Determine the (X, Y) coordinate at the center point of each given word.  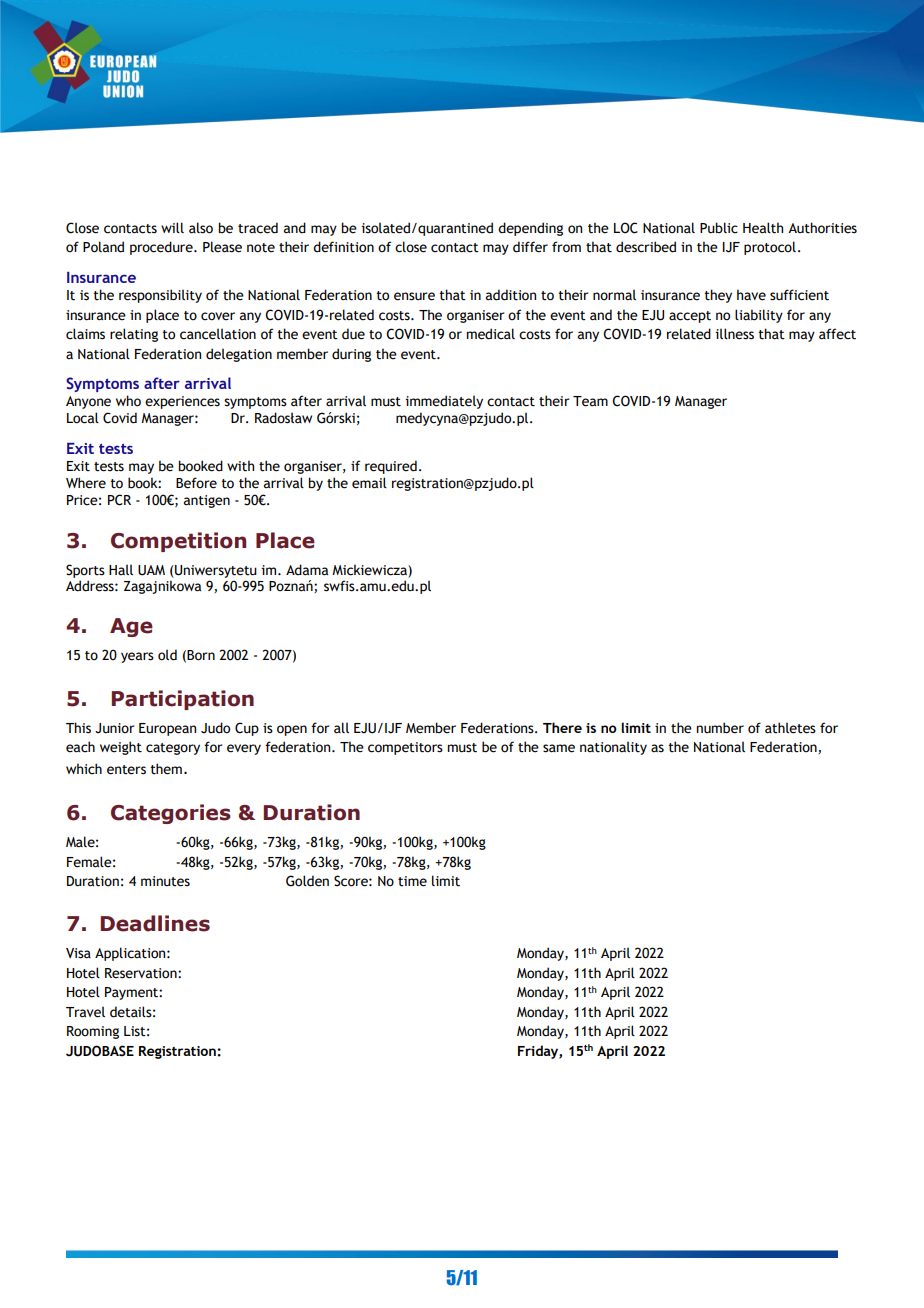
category (173, 749)
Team (590, 401)
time (412, 881)
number (720, 728)
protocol (770, 248)
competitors (405, 748)
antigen (207, 501)
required (391, 467)
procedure (162, 248)
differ (530, 247)
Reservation (142, 973)
